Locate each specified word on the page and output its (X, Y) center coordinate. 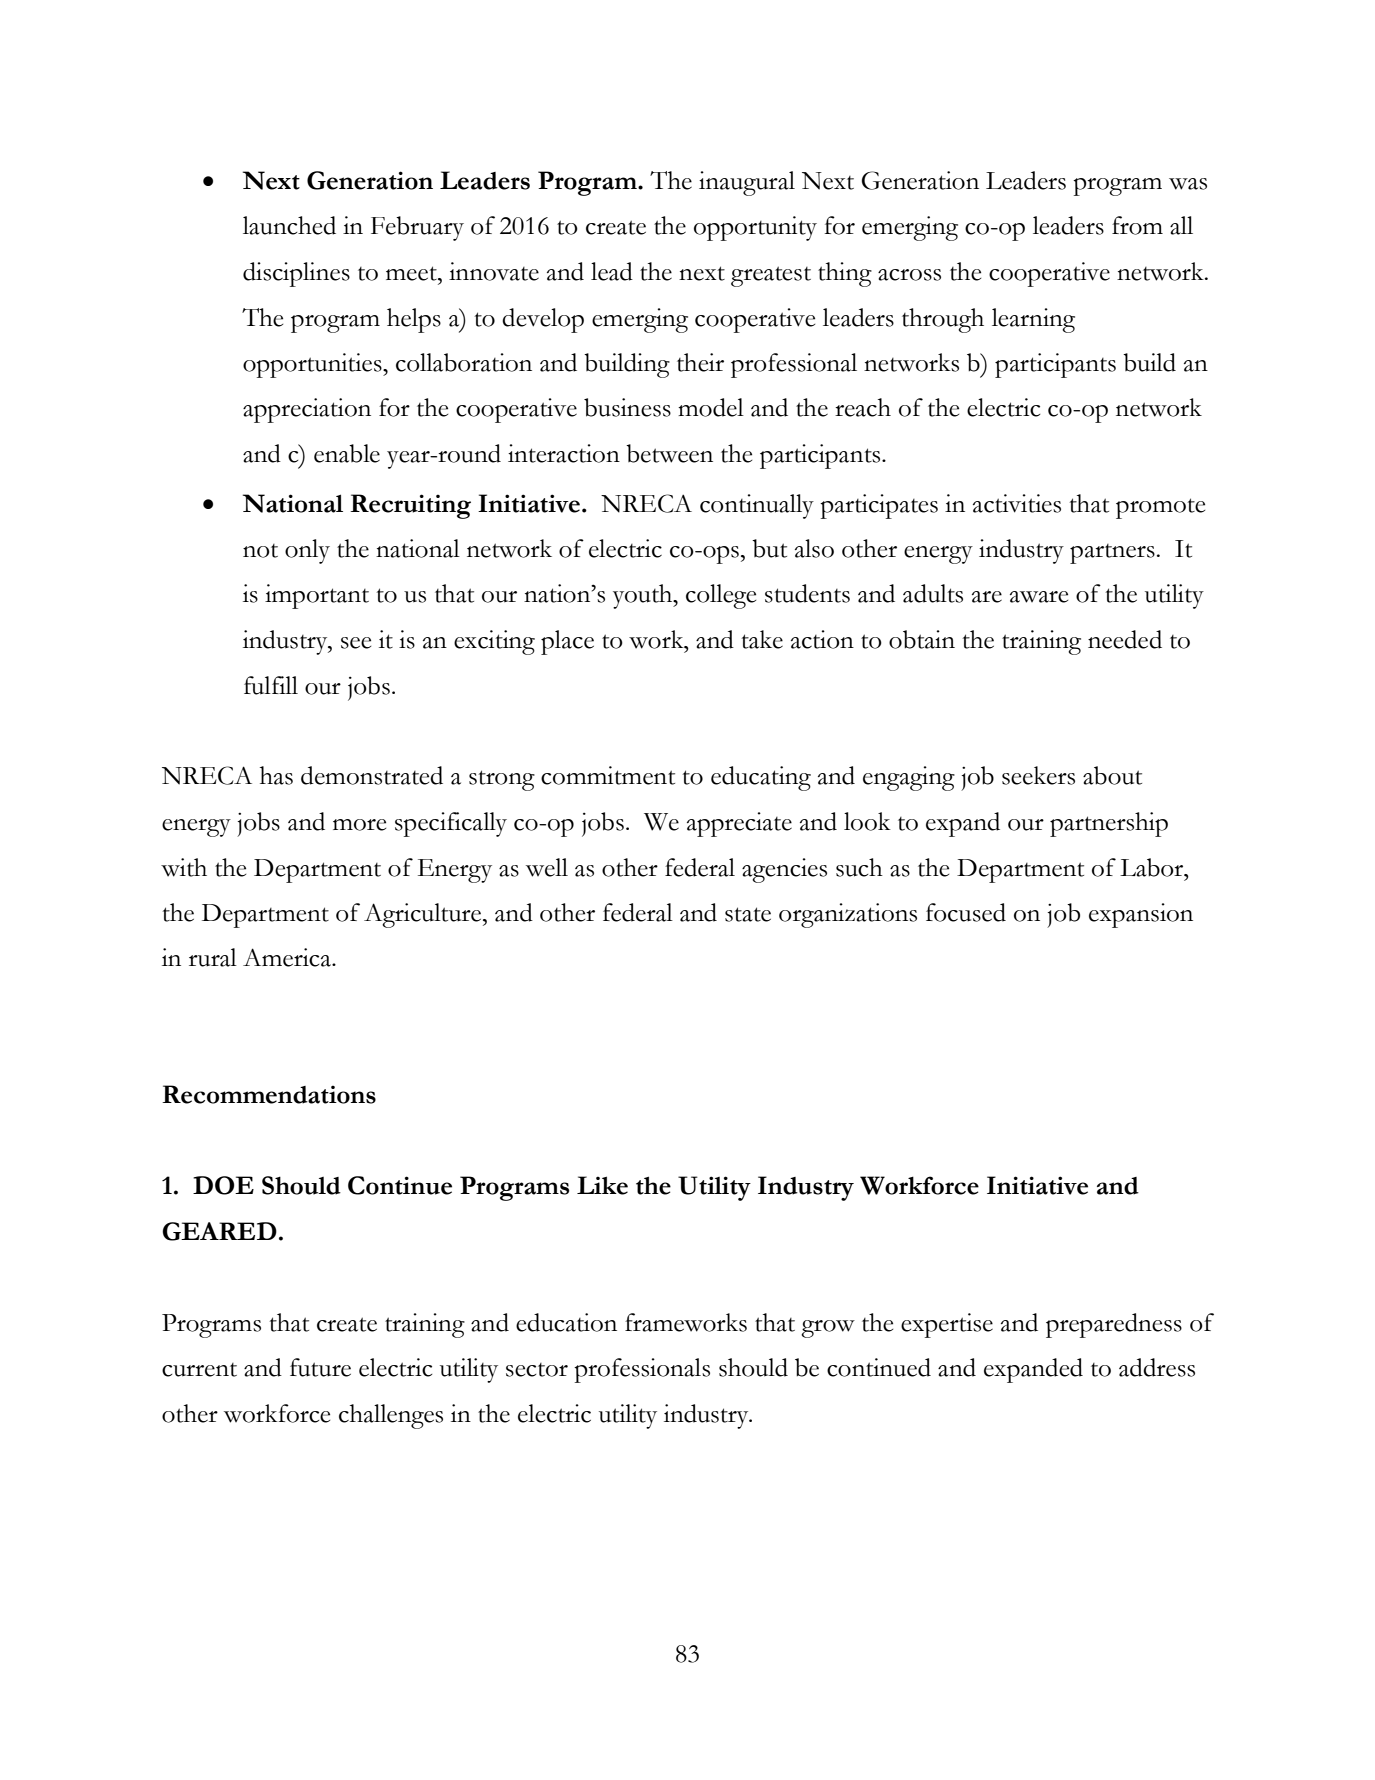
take (762, 639)
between (669, 453)
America (288, 957)
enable (347, 453)
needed (1125, 639)
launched (289, 225)
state (748, 914)
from (1137, 225)
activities (1017, 503)
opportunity (755, 228)
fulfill (271, 685)
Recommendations (269, 1094)
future (320, 1367)
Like (602, 1185)
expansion (1141, 915)
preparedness (1114, 1325)
